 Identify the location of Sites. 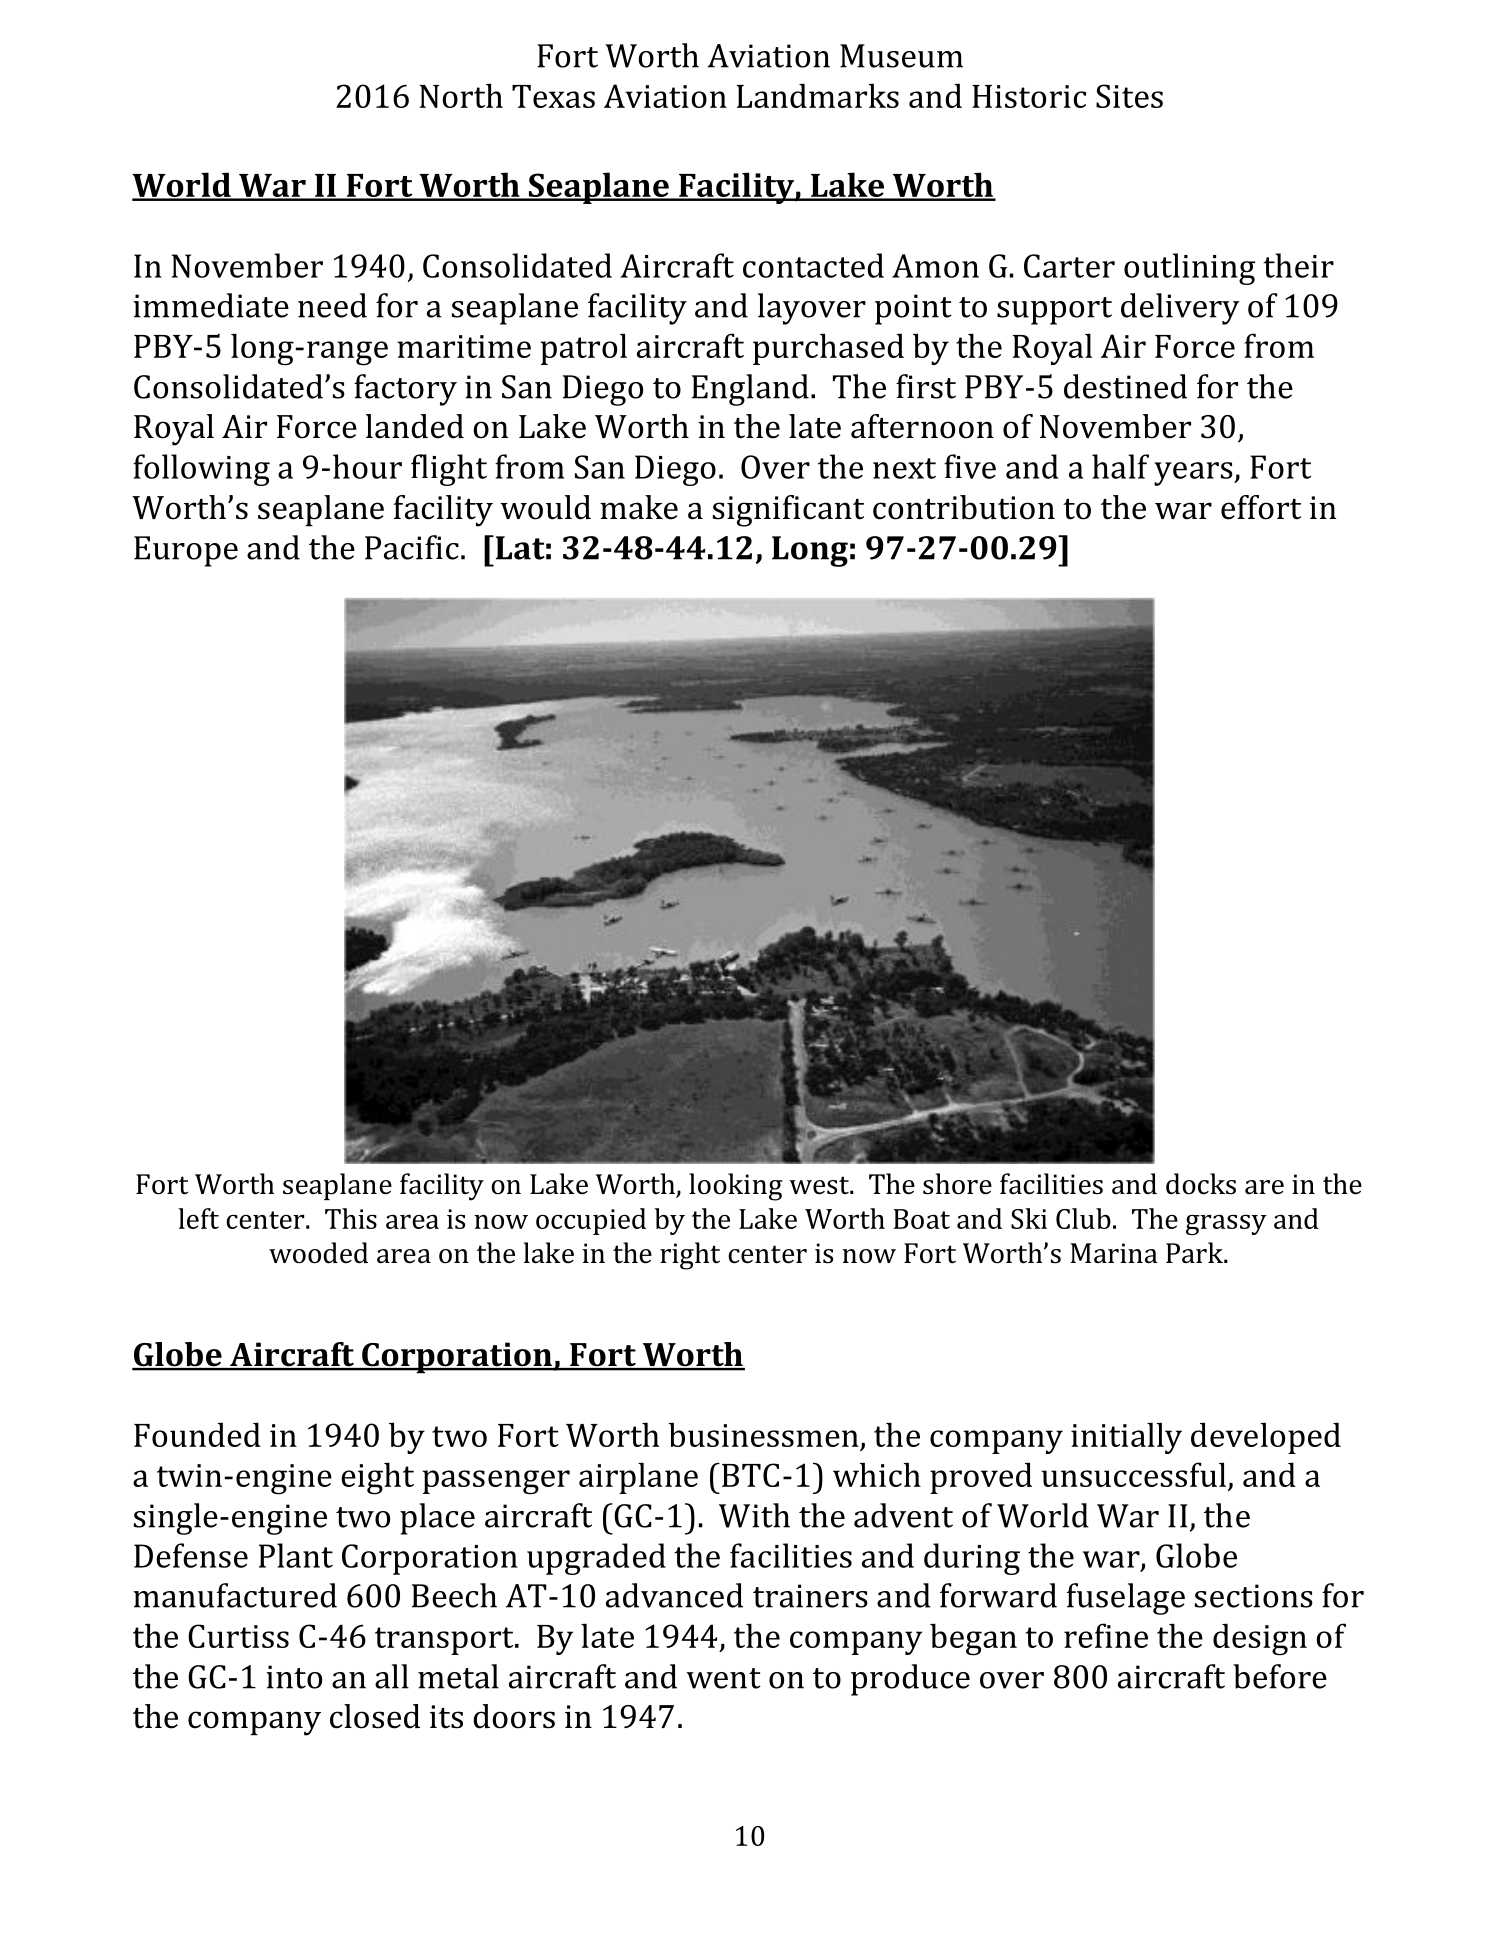
(1129, 96).
